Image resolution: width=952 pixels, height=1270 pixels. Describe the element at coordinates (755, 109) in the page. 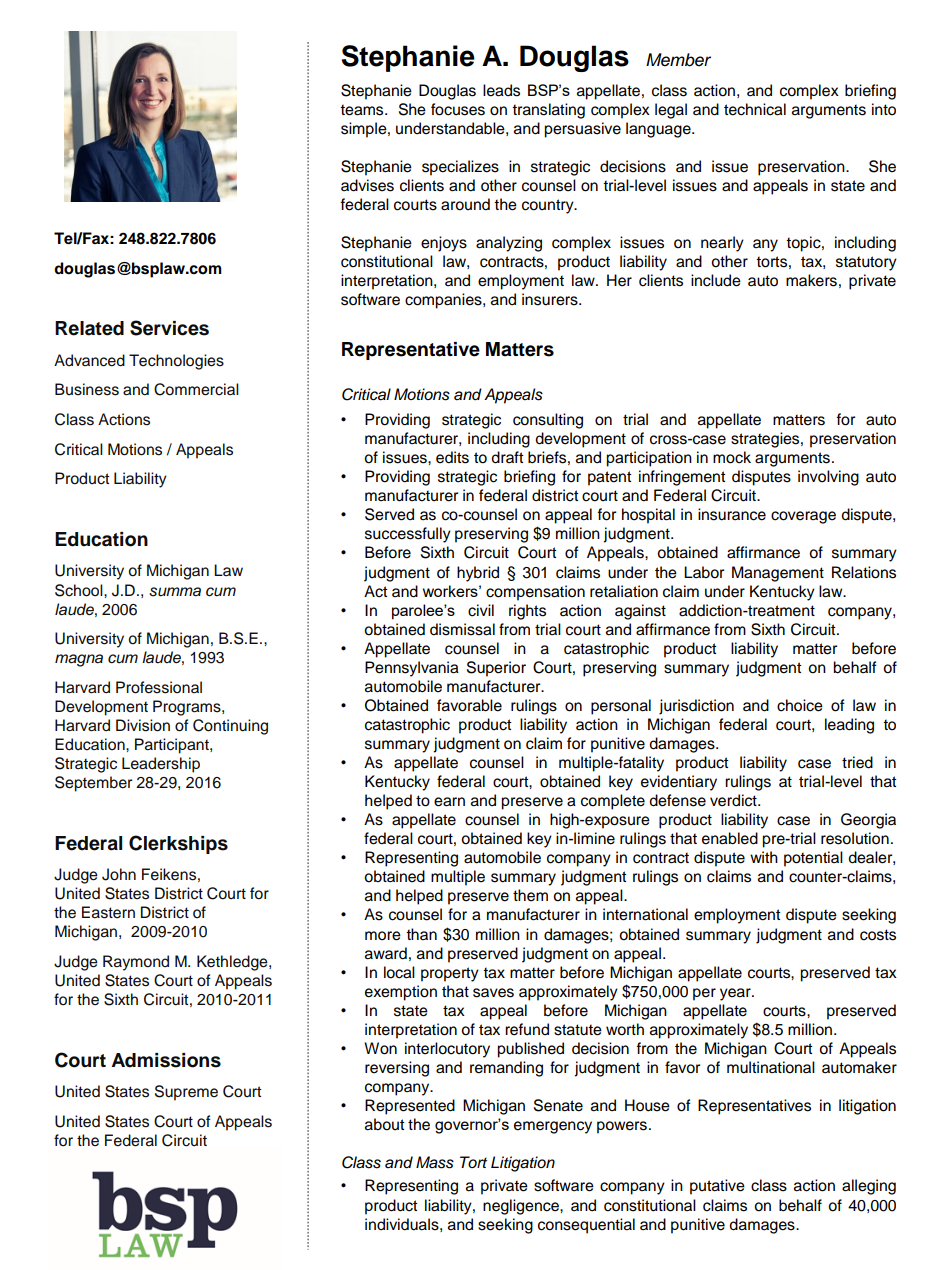

I see `technical` at that location.
